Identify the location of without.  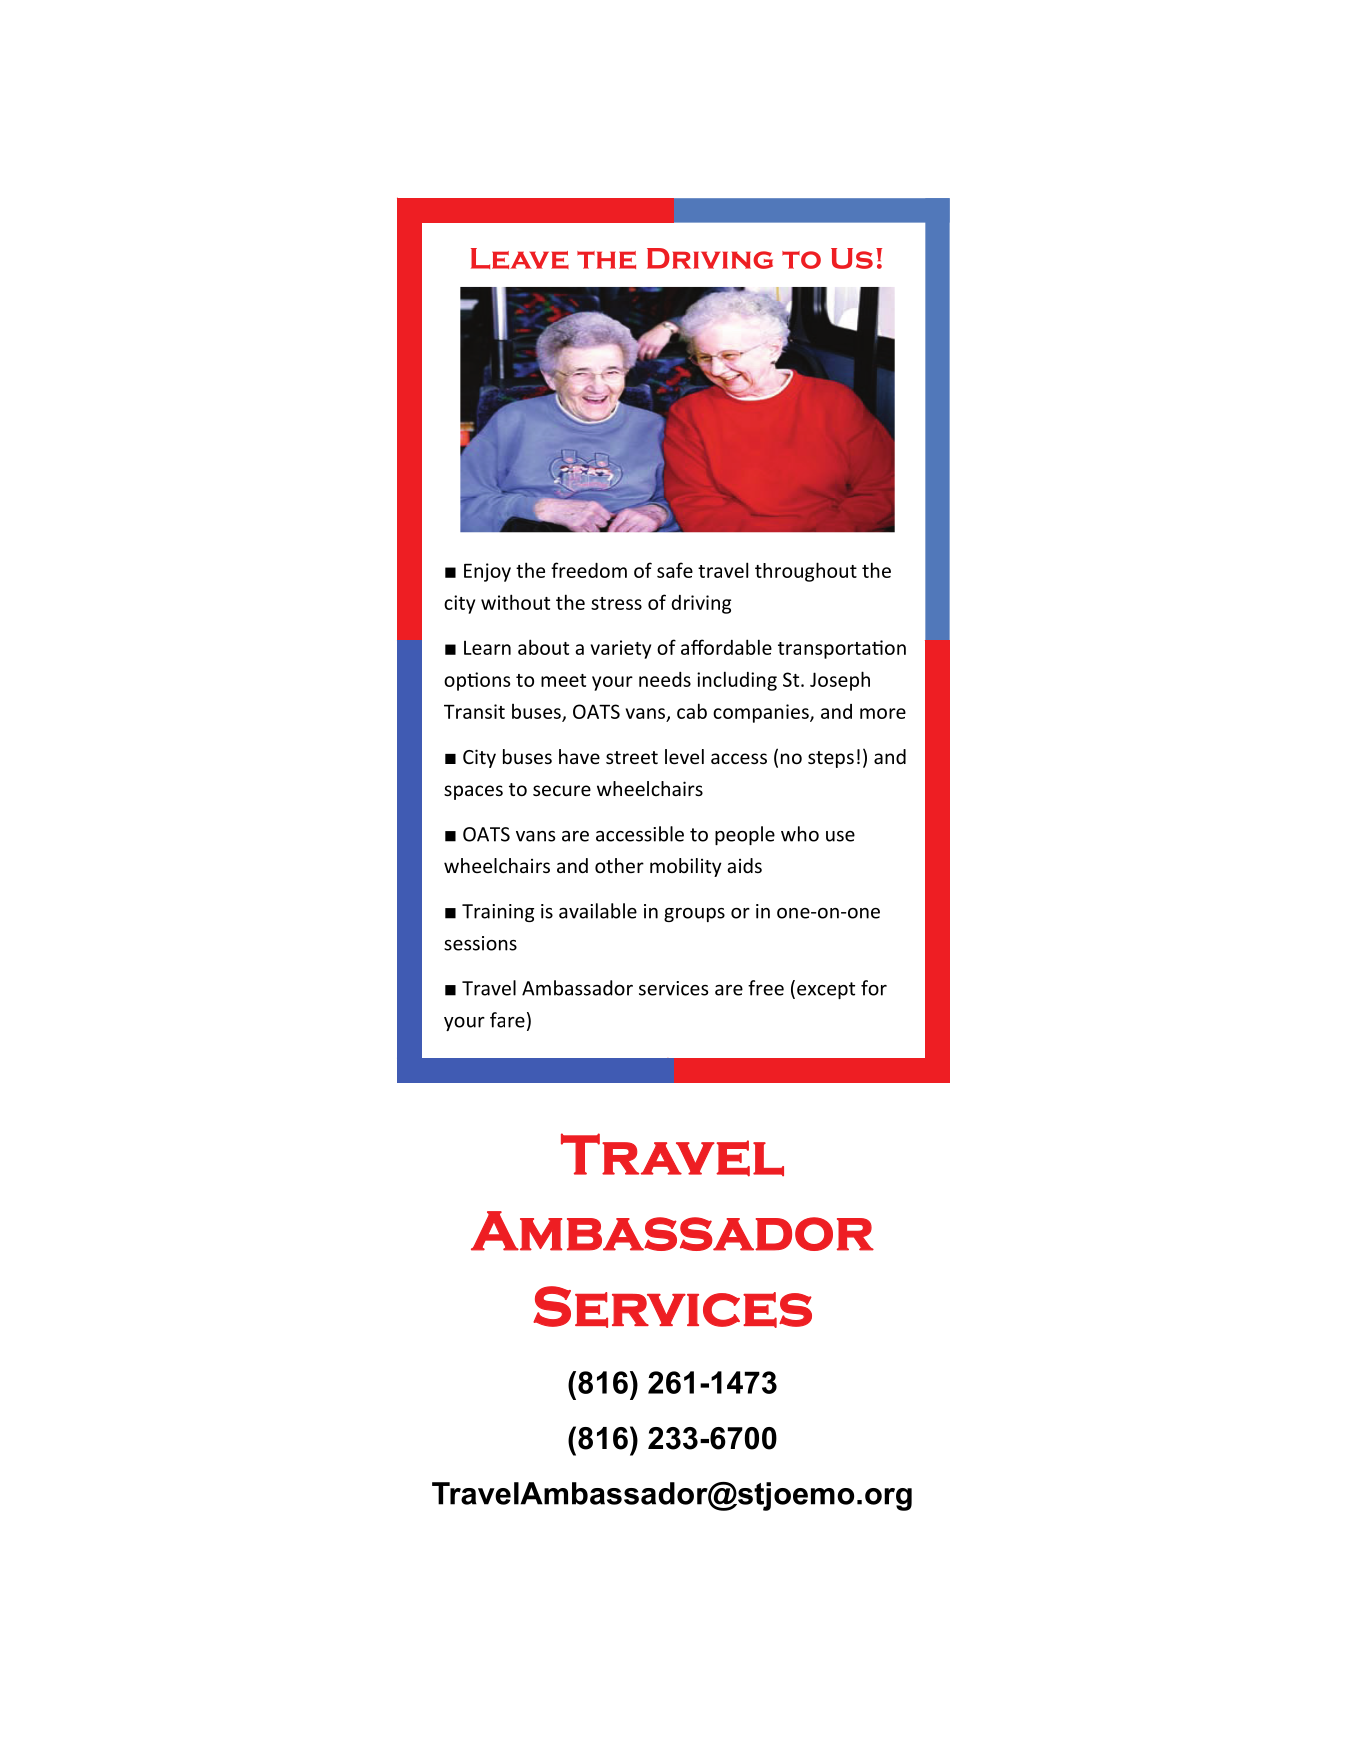
(515, 602).
